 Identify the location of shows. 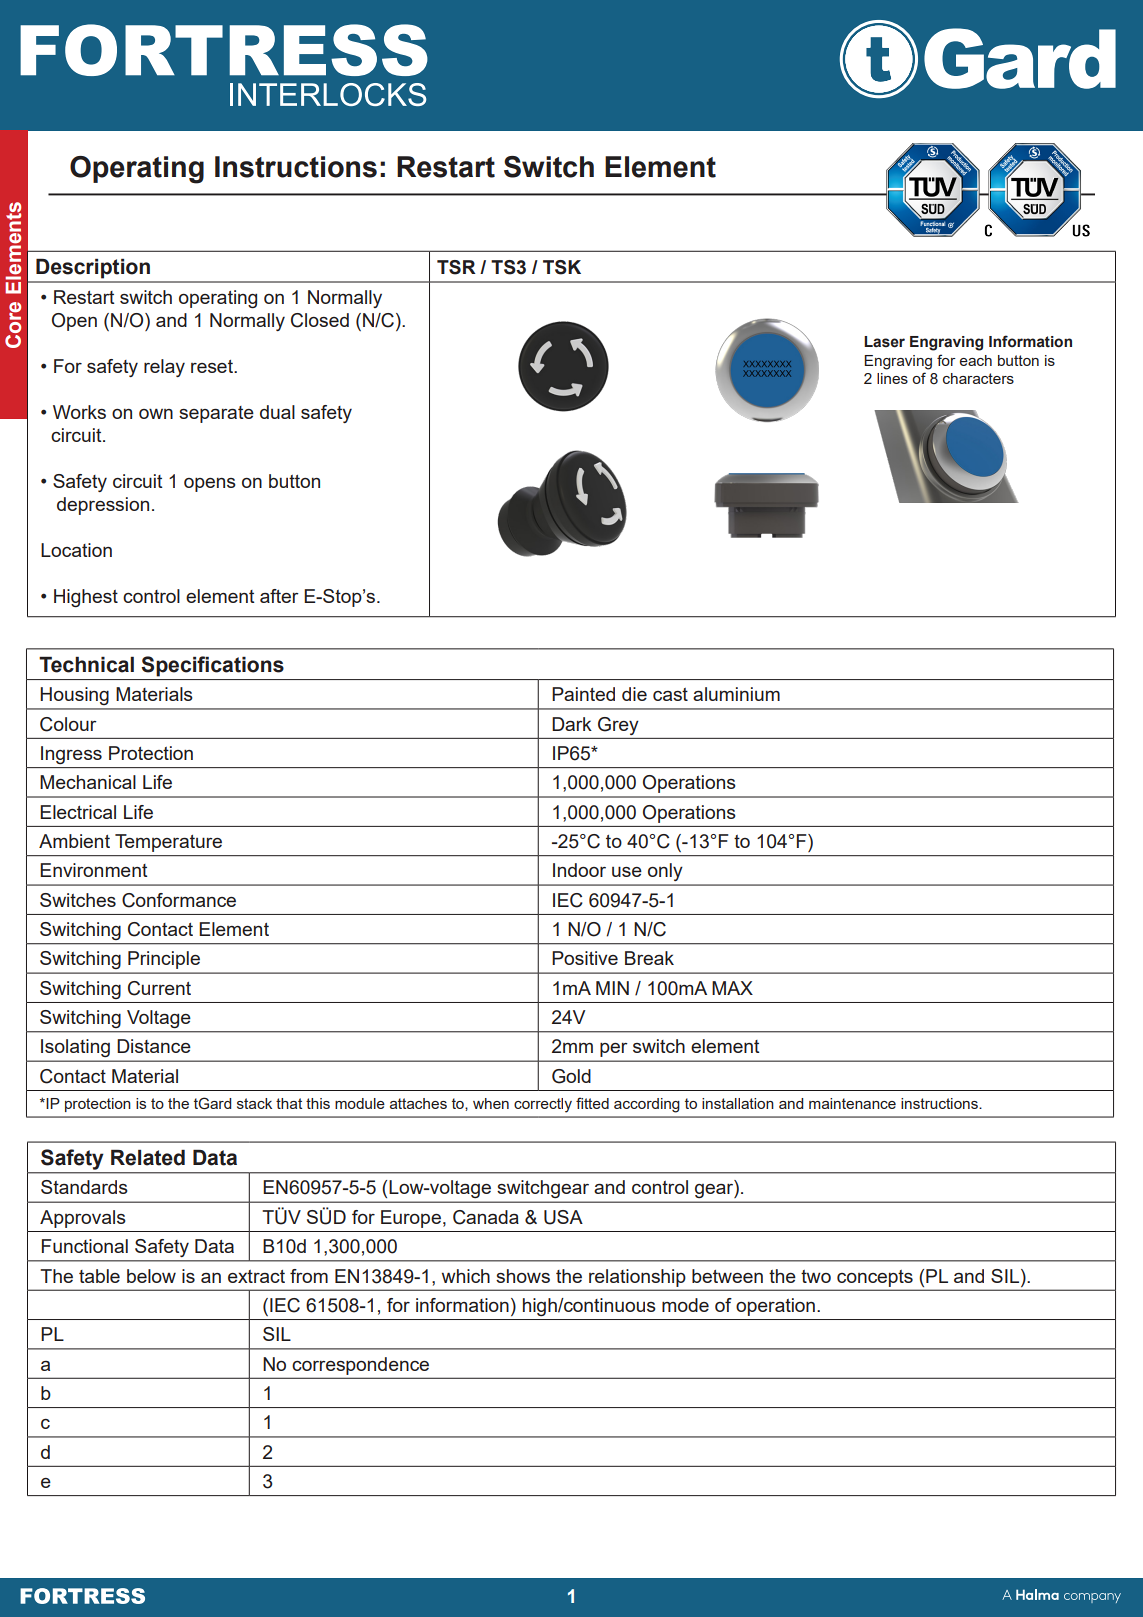
(523, 1276).
